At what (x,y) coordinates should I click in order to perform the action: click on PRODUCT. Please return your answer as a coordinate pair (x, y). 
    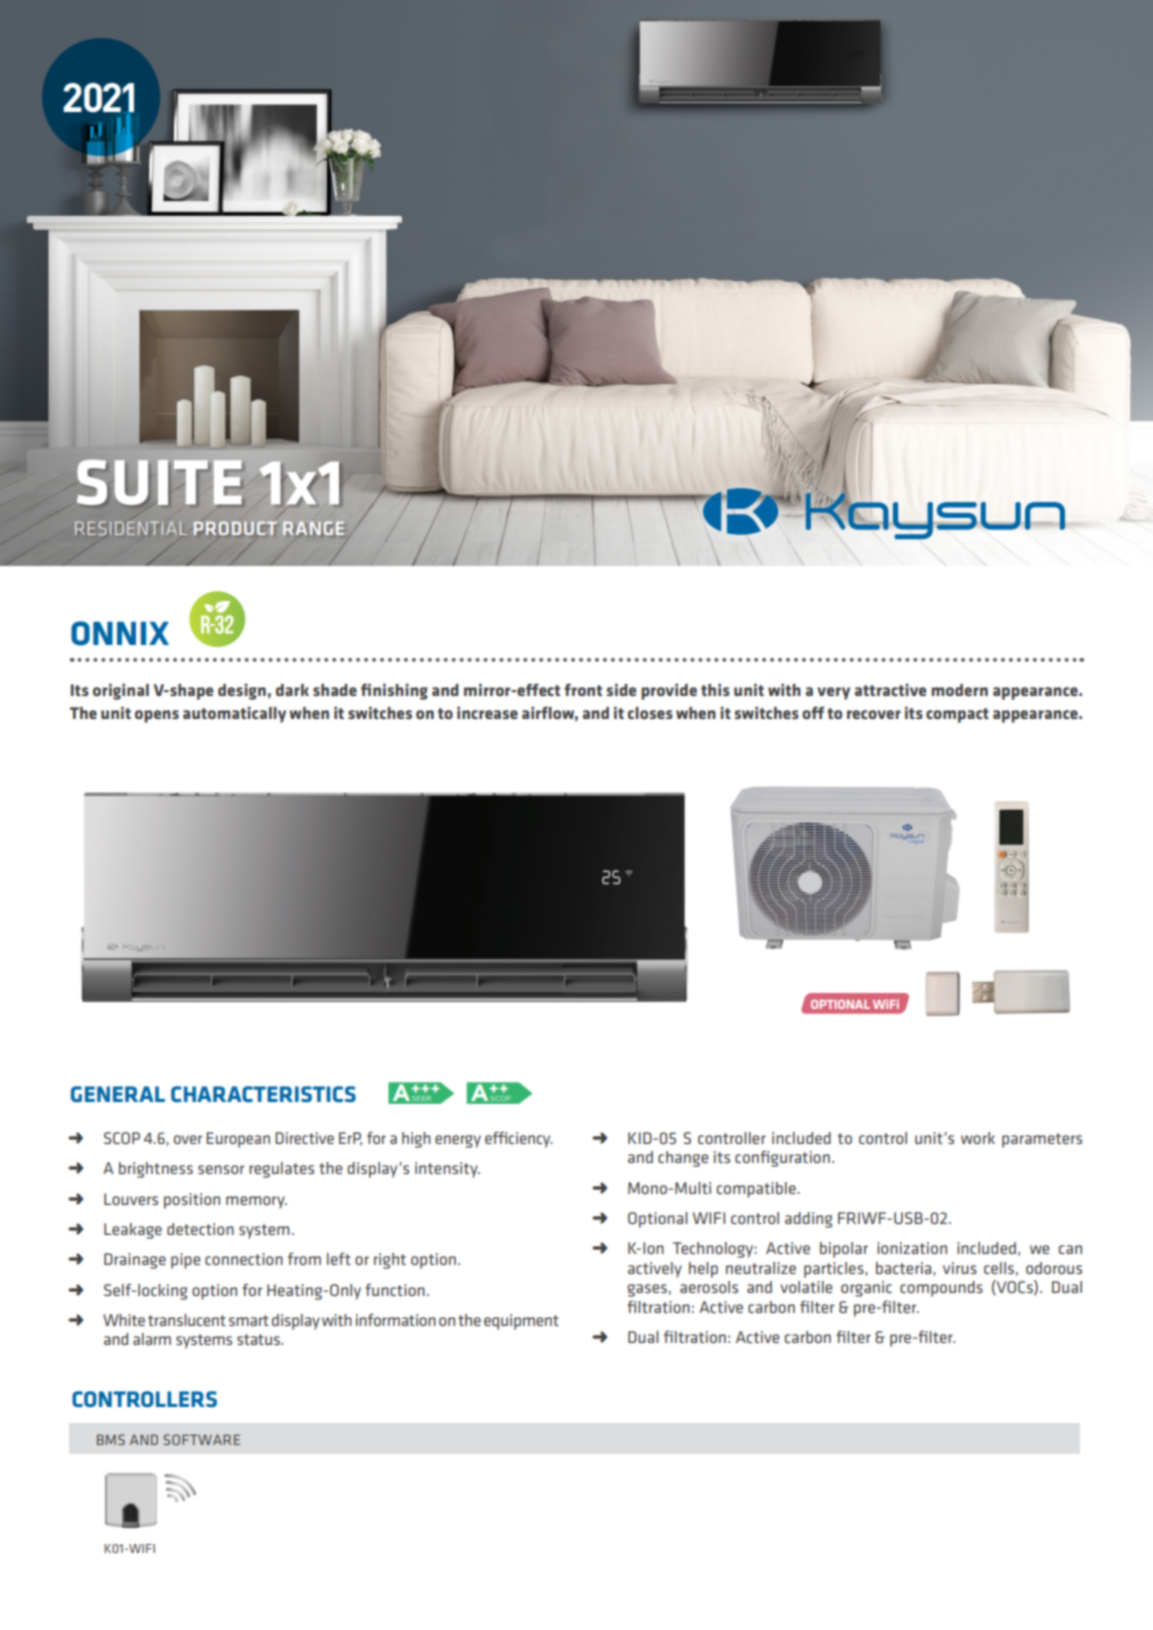
    Looking at the image, I should click on (235, 528).
